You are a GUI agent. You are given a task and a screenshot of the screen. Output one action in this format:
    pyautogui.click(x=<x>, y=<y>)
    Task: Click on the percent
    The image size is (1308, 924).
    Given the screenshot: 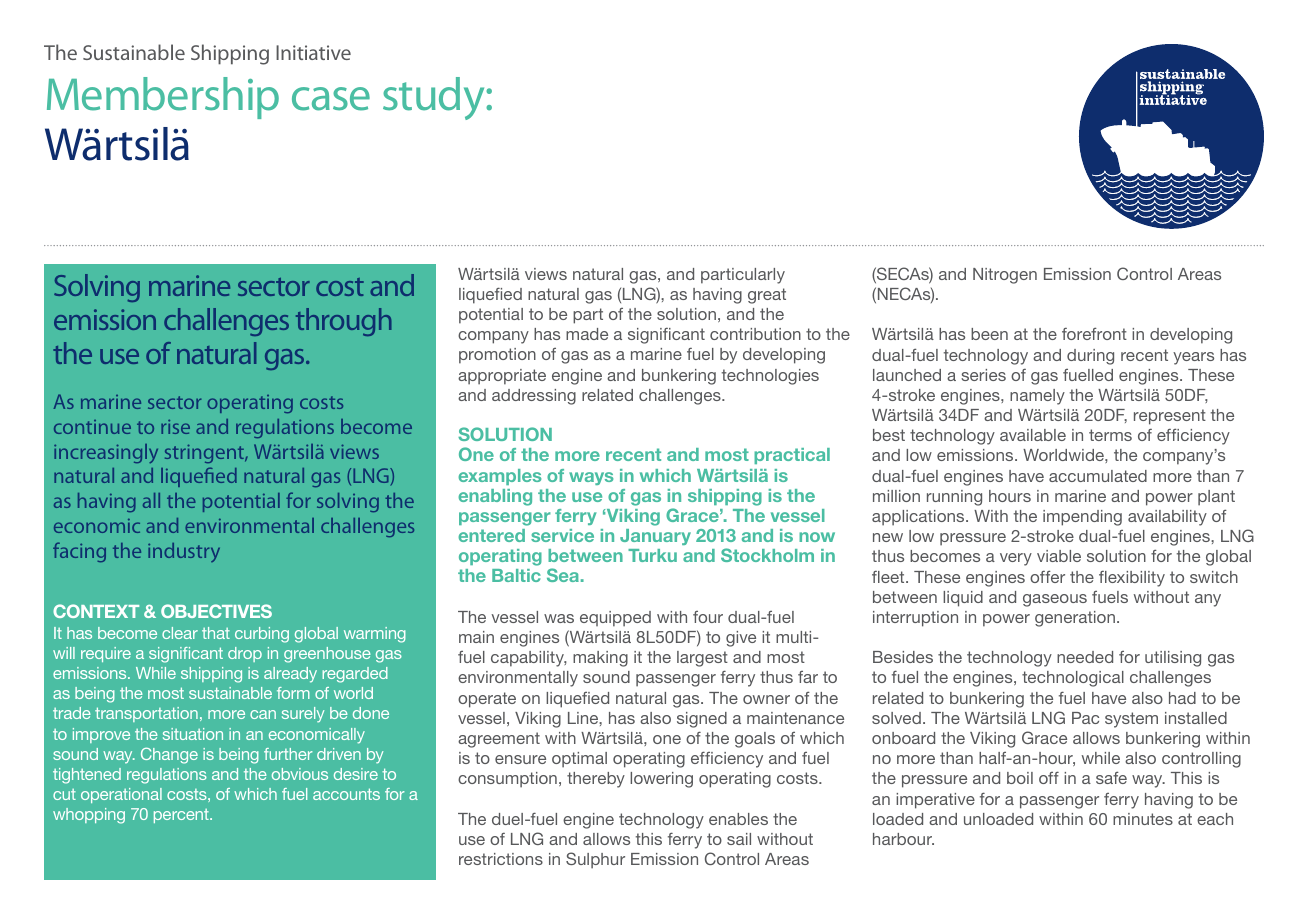 What is the action you would take?
    pyautogui.click(x=182, y=816)
